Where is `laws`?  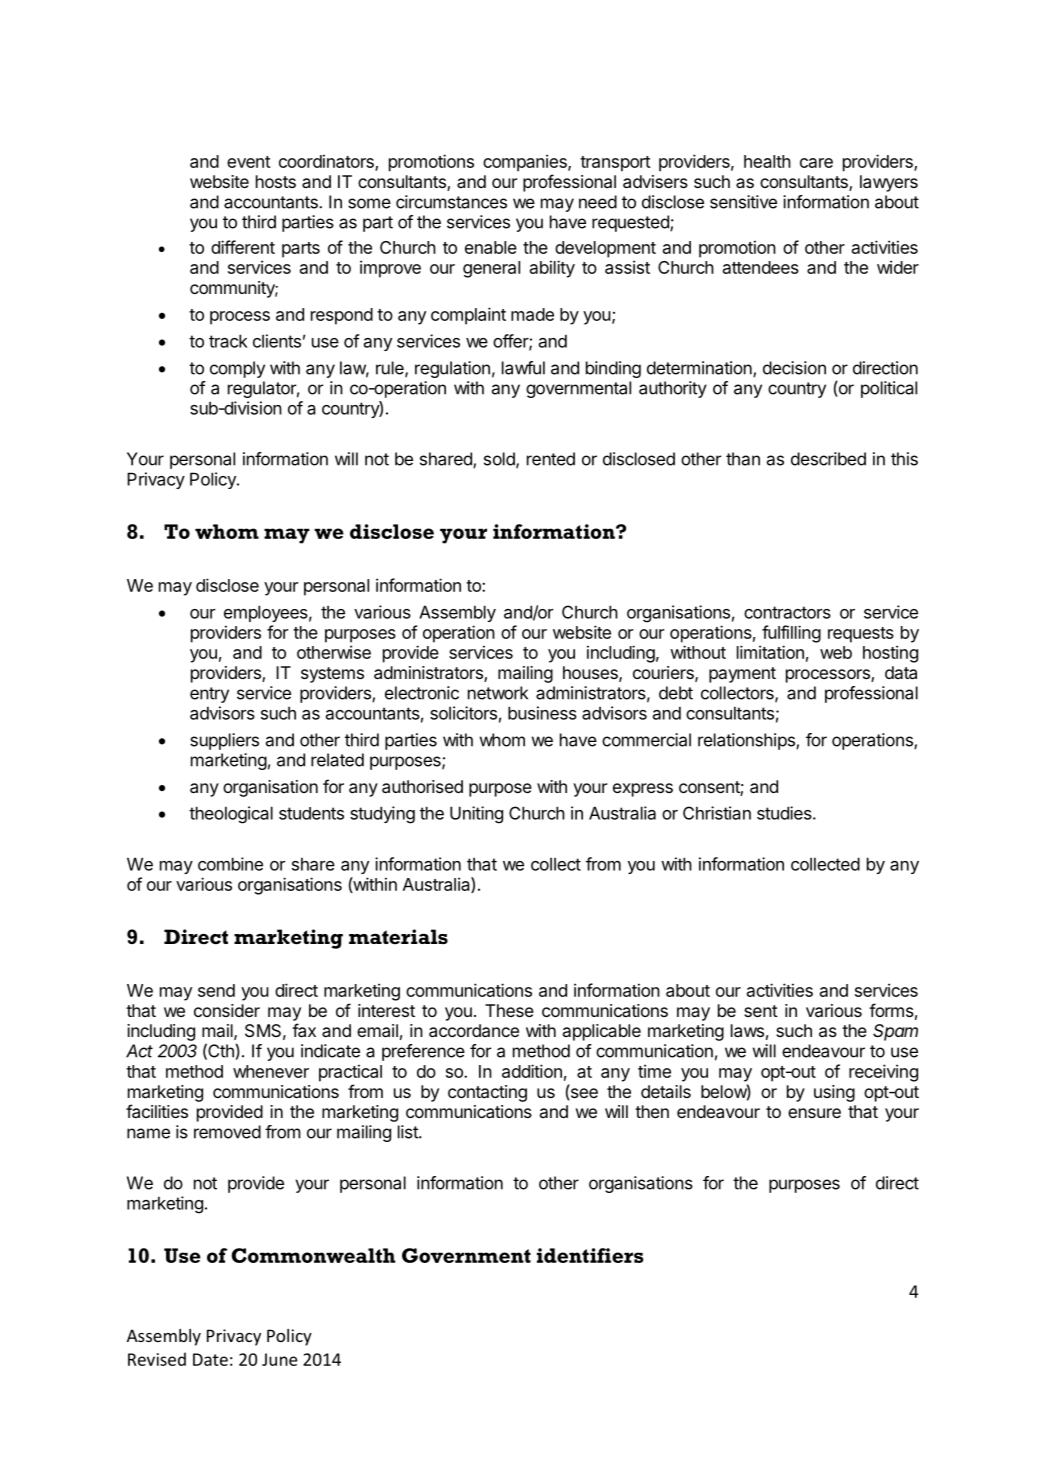 laws is located at coordinates (747, 1030).
